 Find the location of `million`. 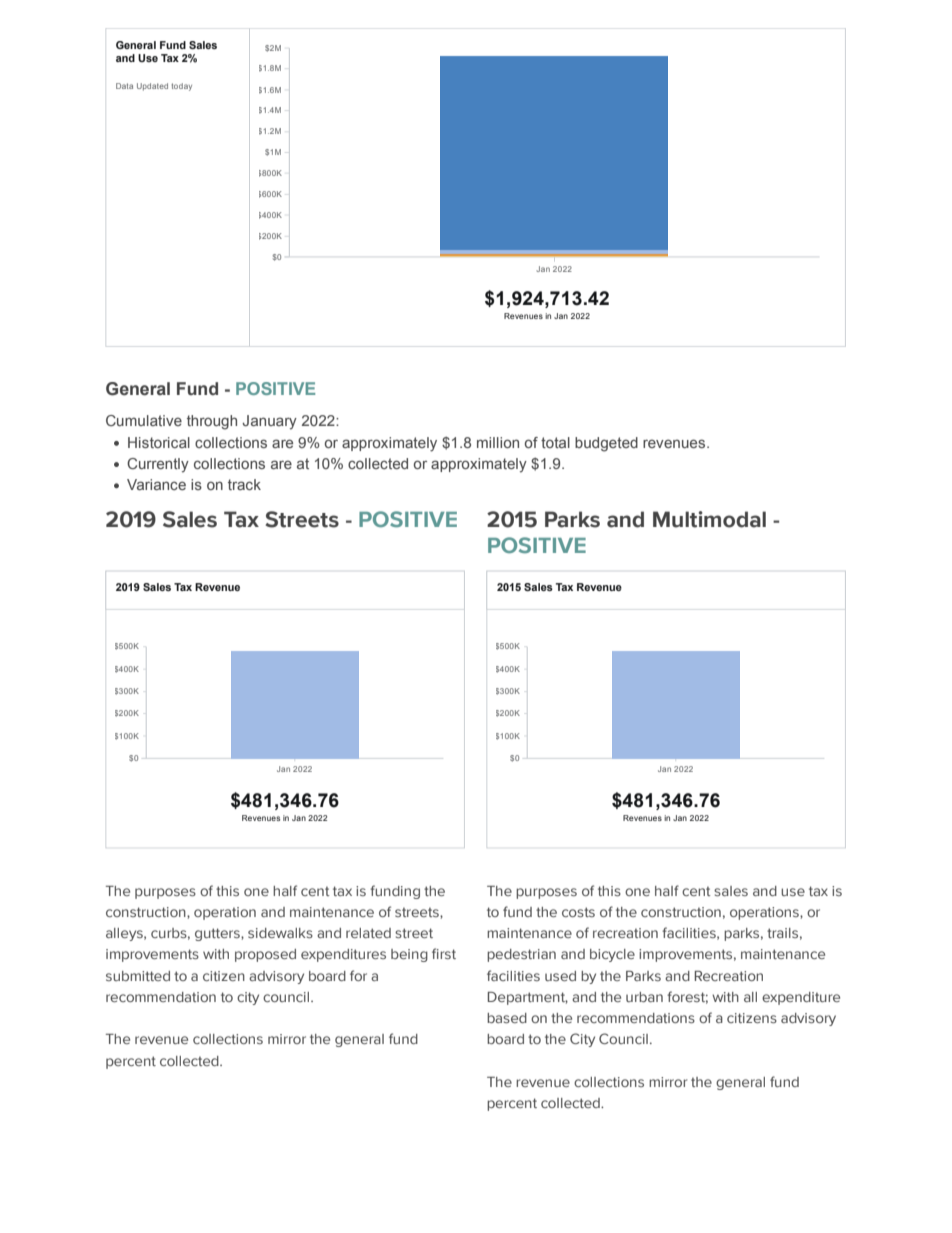

million is located at coordinates (498, 442).
